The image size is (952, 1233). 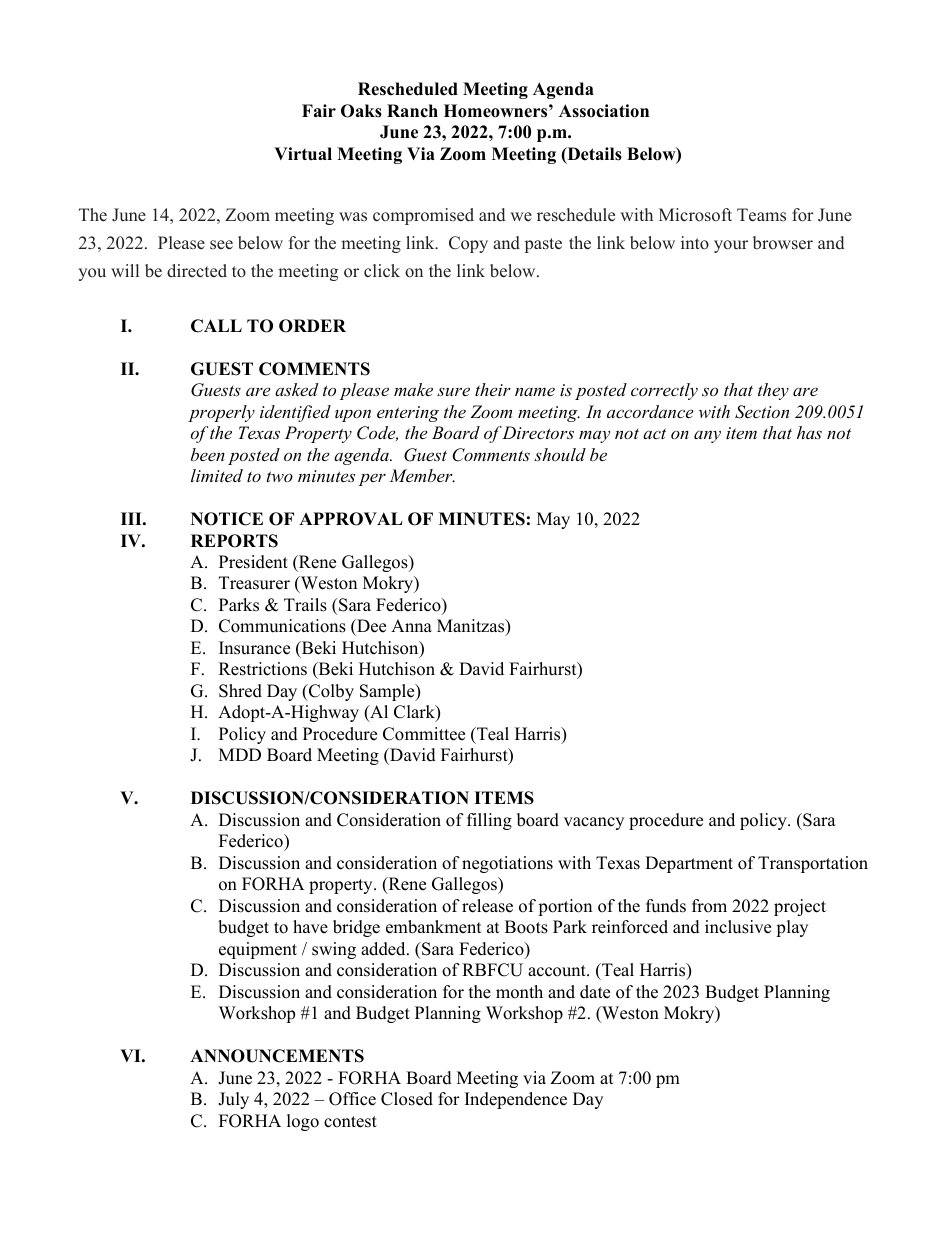 I want to click on date, so click(x=595, y=992).
